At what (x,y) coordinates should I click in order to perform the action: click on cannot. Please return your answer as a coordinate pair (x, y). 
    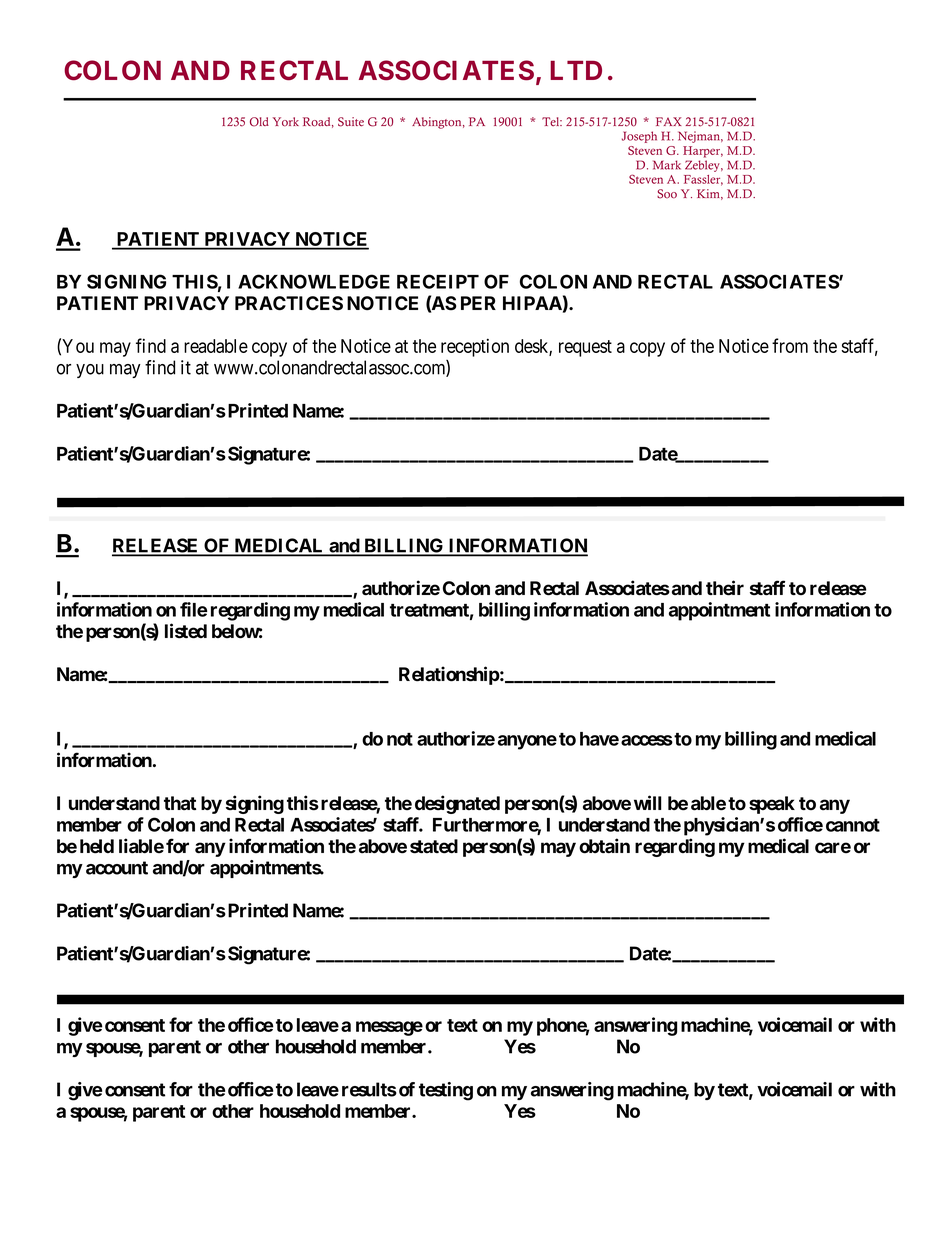
    Looking at the image, I should click on (853, 825).
